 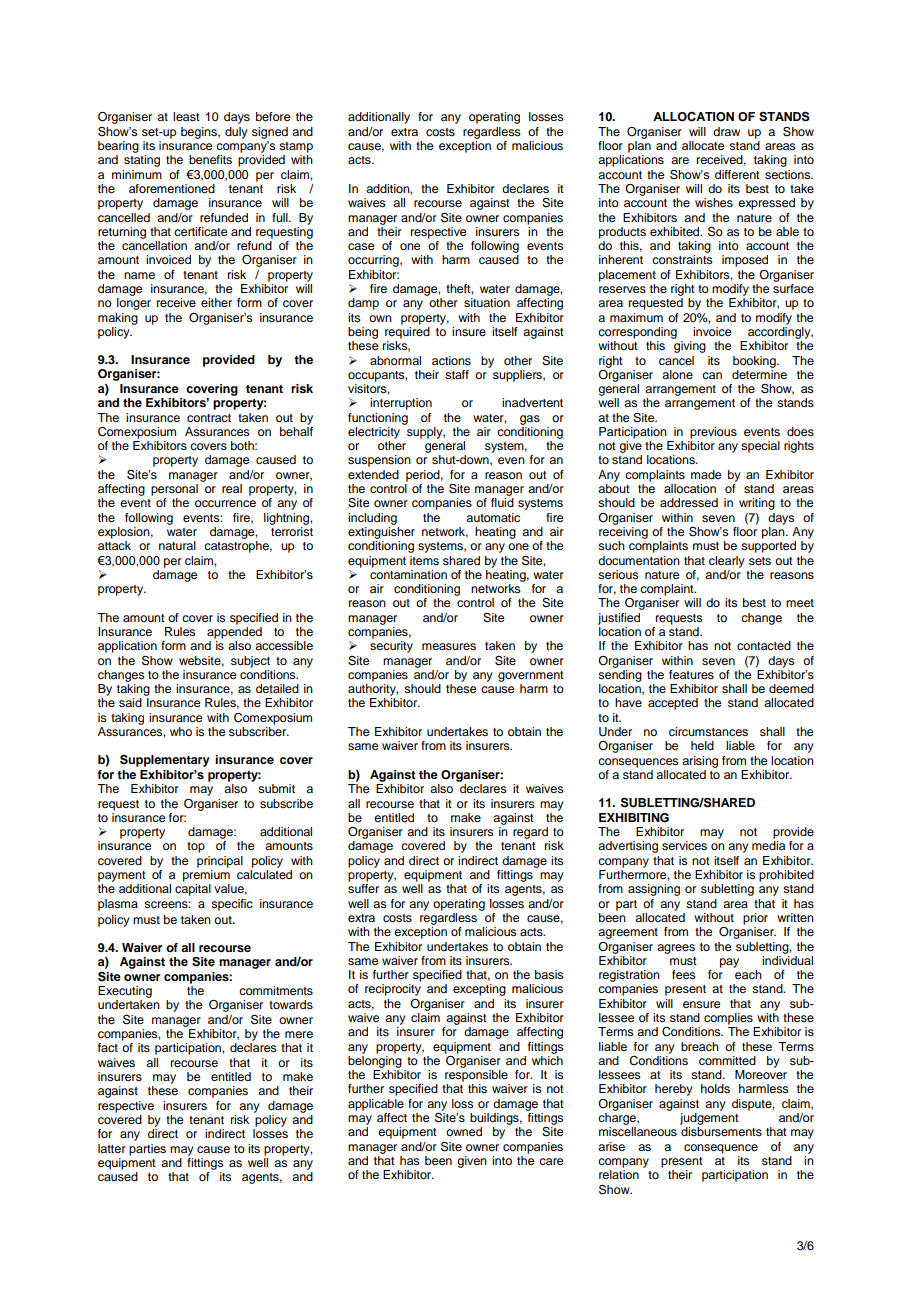 I want to click on disbursements, so click(x=721, y=1131).
